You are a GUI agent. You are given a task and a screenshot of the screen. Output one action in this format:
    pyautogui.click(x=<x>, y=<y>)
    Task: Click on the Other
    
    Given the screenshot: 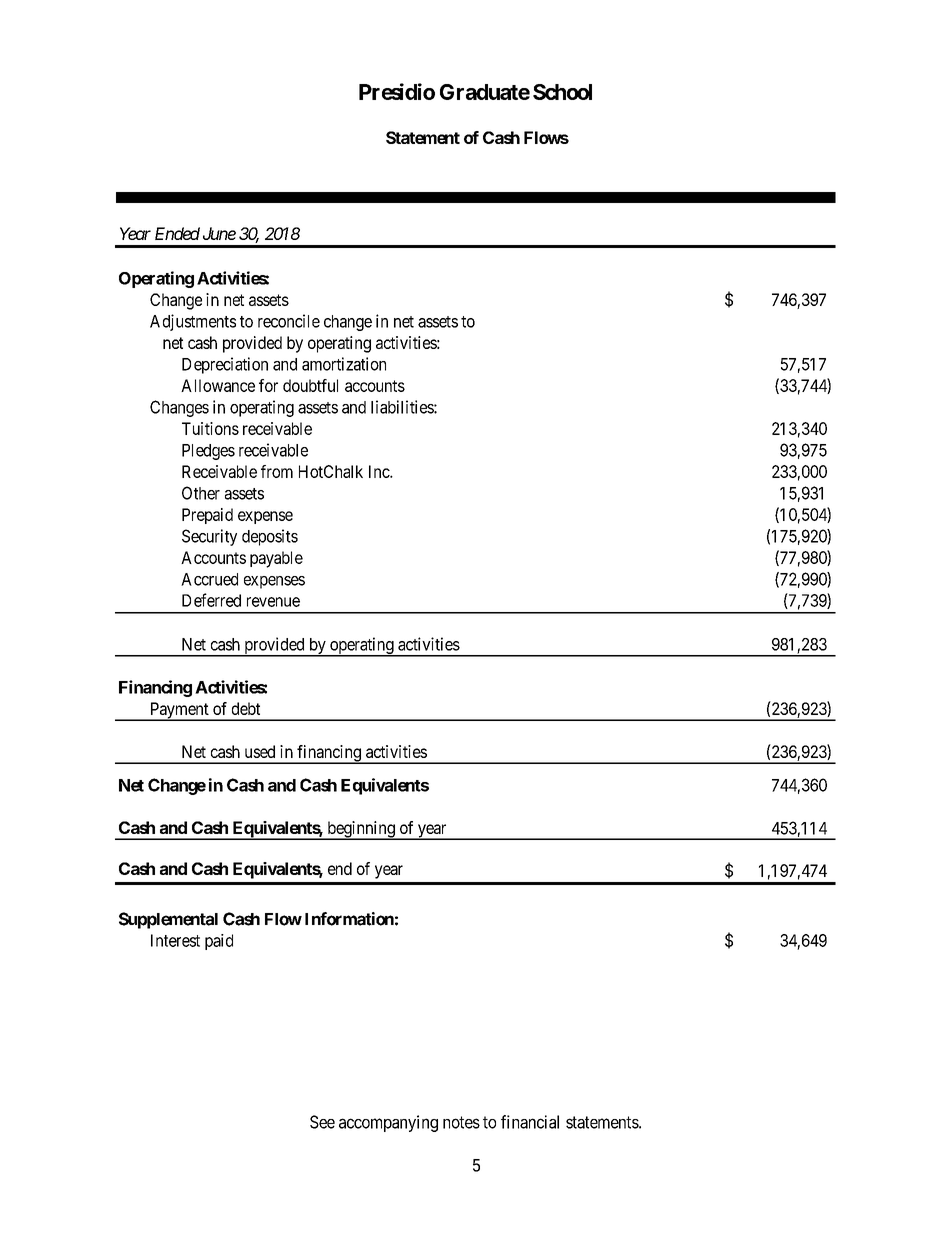 What is the action you would take?
    pyautogui.click(x=201, y=493)
